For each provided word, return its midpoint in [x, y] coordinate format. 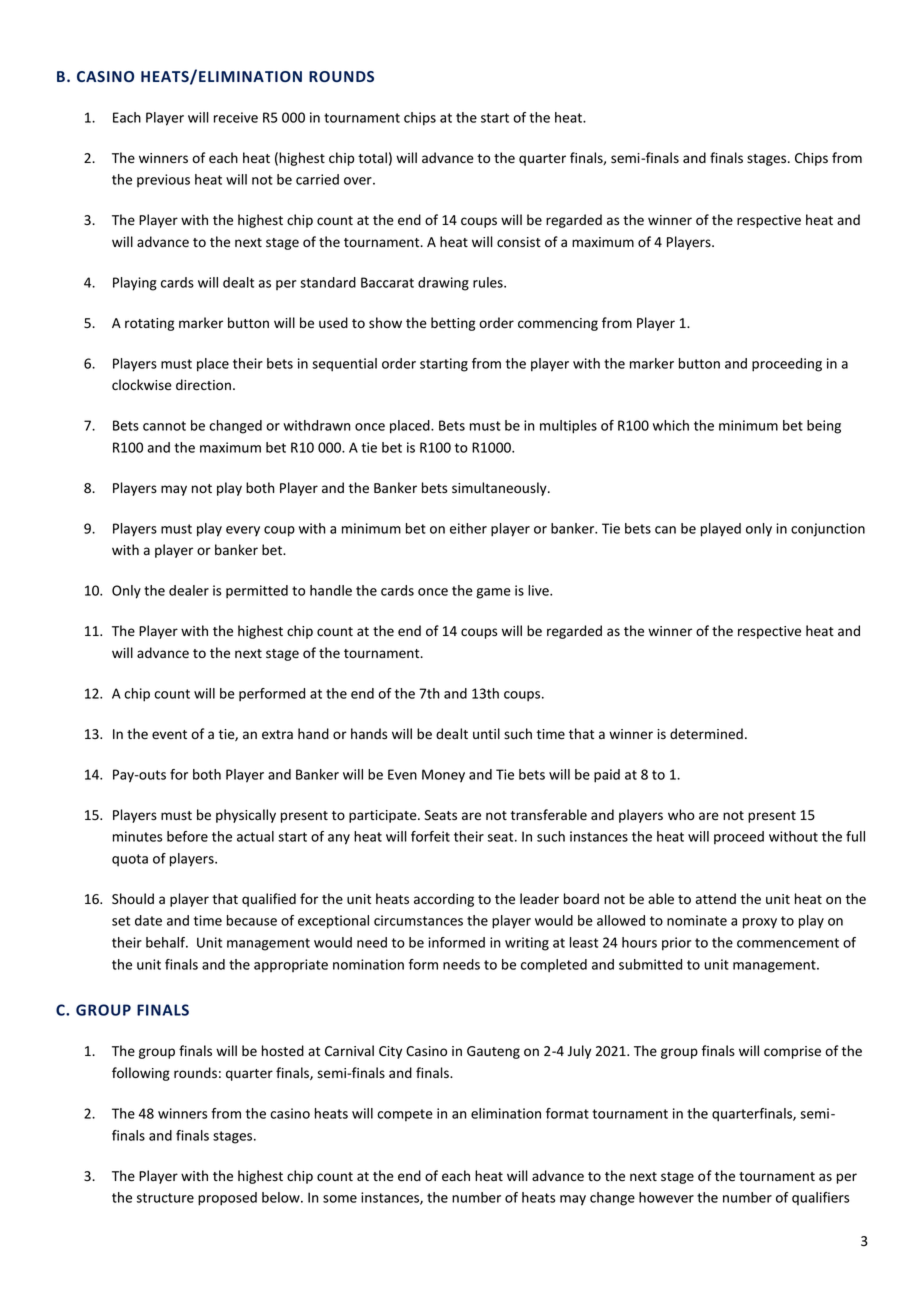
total [372, 157]
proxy [760, 923]
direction [203, 385]
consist [519, 242]
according [444, 900]
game [493, 593]
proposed [227, 1199]
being [824, 427]
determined [706, 733]
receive [236, 117]
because [252, 920]
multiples [568, 427]
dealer [189, 590]
